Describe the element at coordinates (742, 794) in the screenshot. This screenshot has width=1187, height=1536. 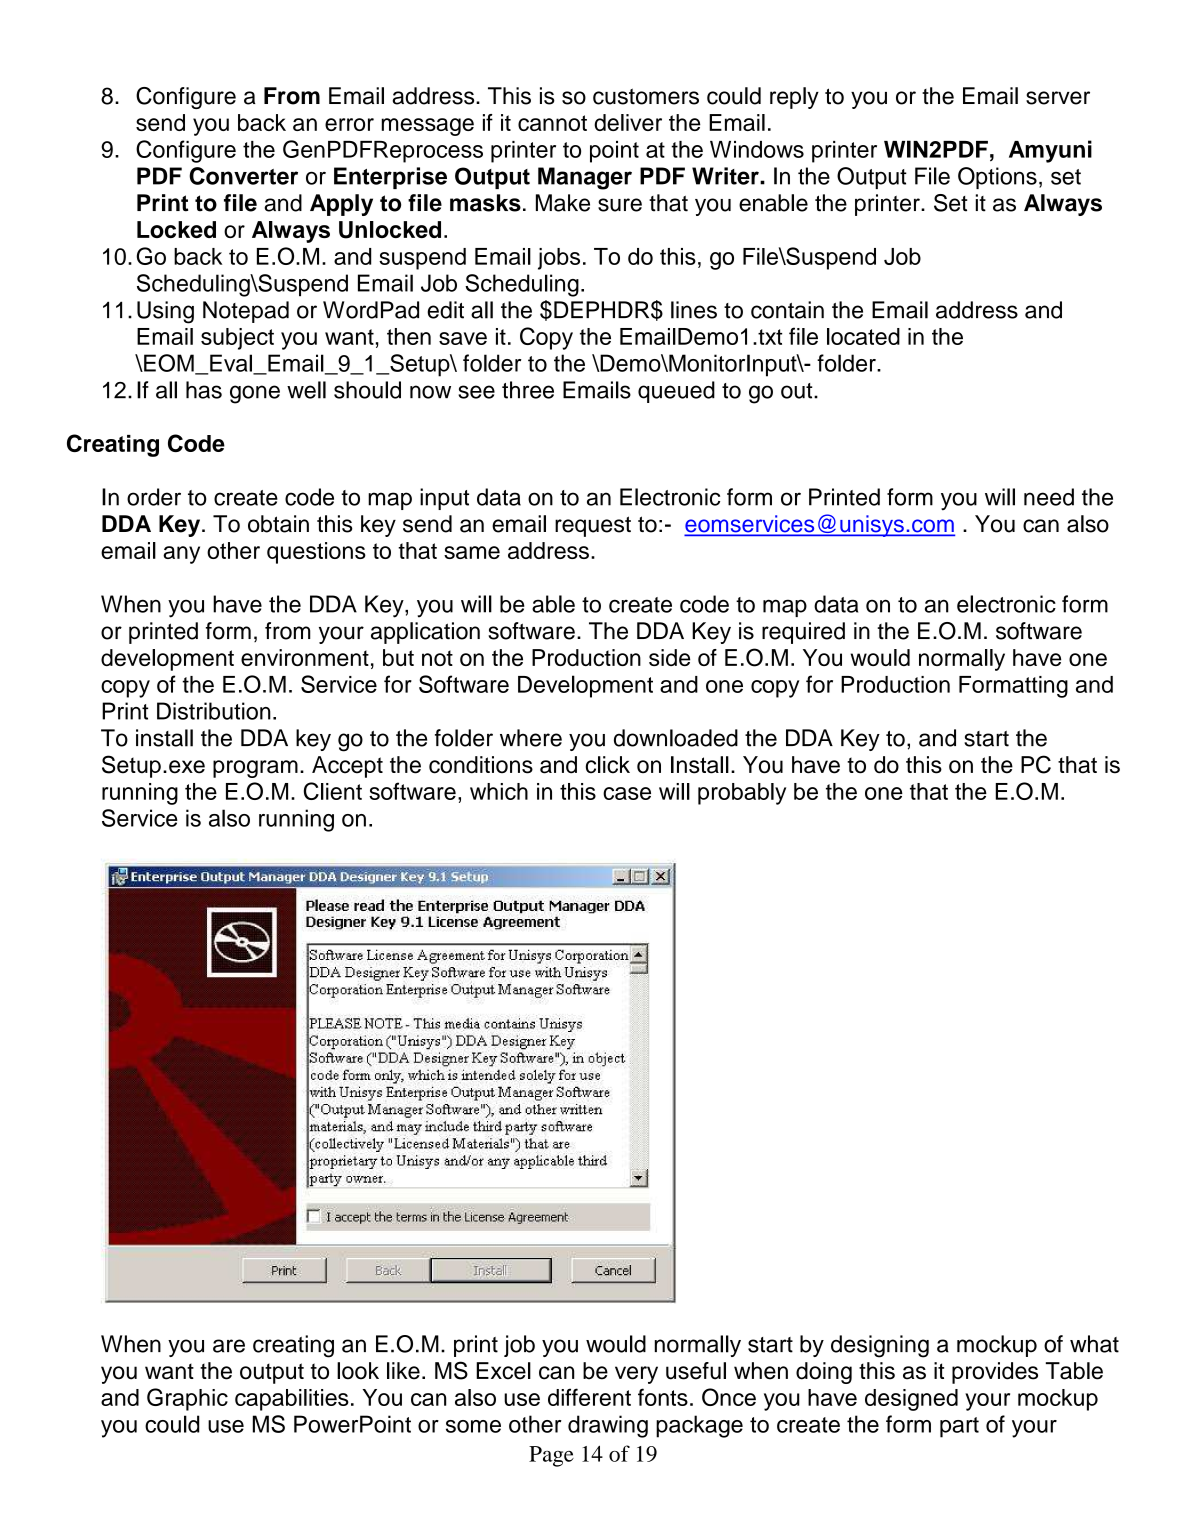
I see `probably` at that location.
